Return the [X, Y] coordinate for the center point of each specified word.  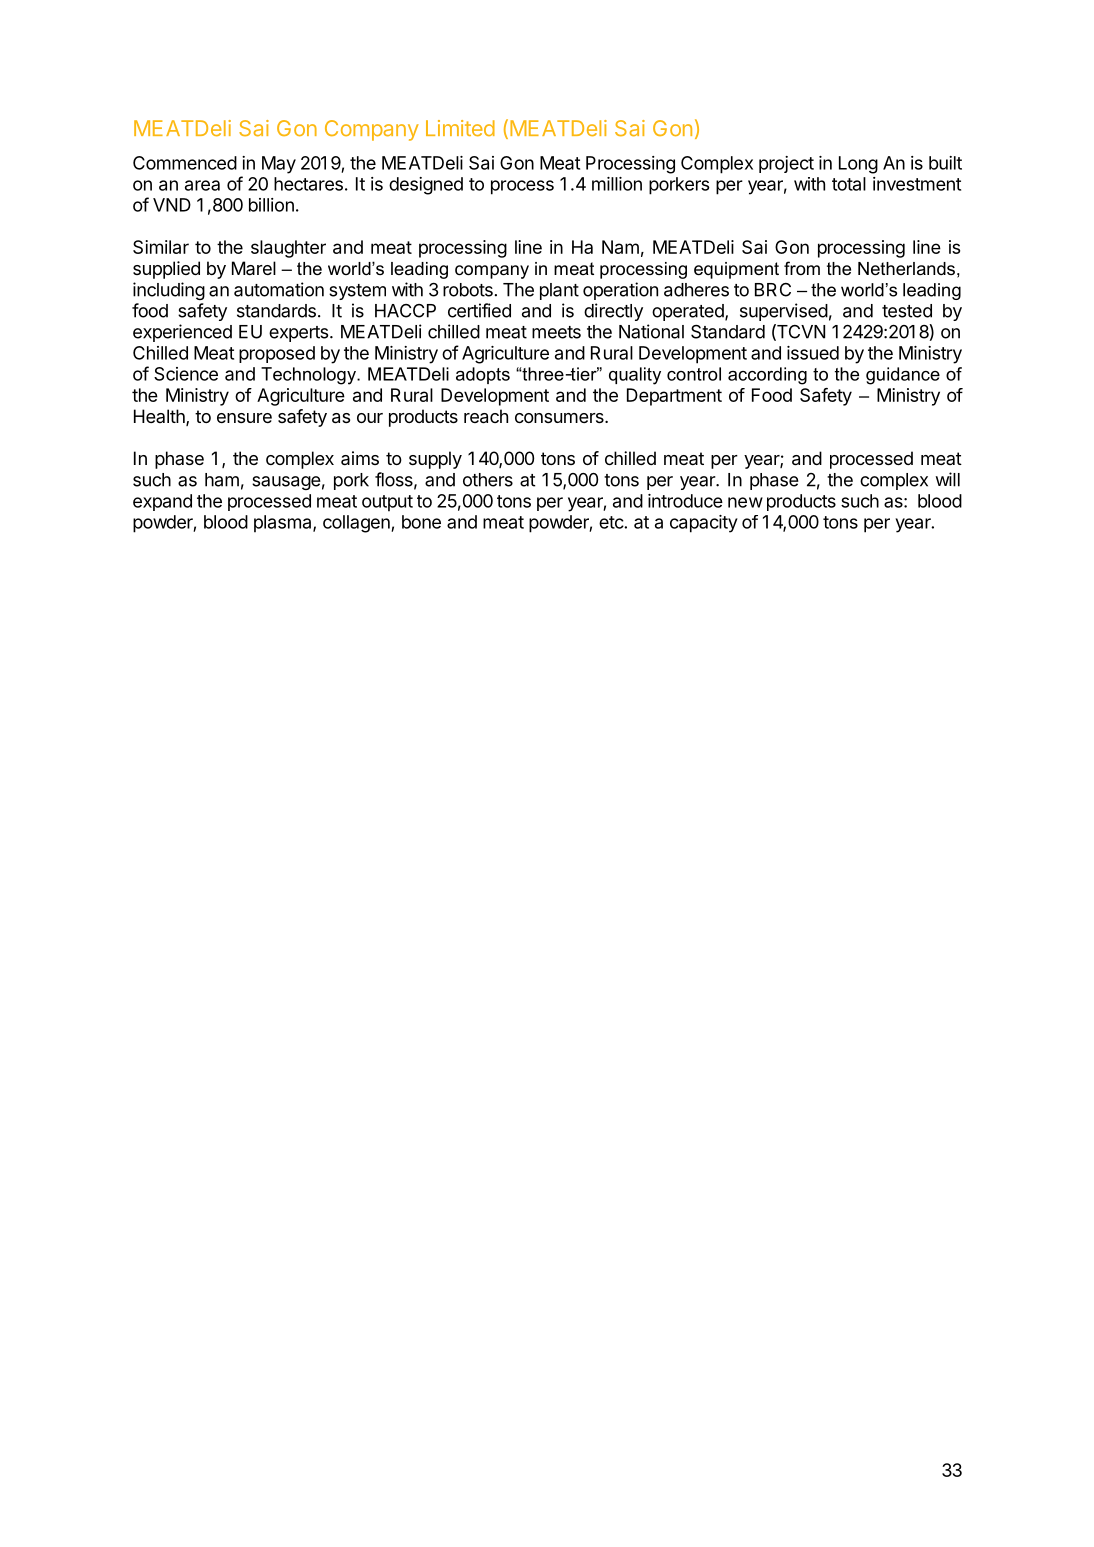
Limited [460, 128]
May [279, 165]
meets [556, 332]
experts [300, 334]
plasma [284, 524]
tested [907, 311]
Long [858, 165]
